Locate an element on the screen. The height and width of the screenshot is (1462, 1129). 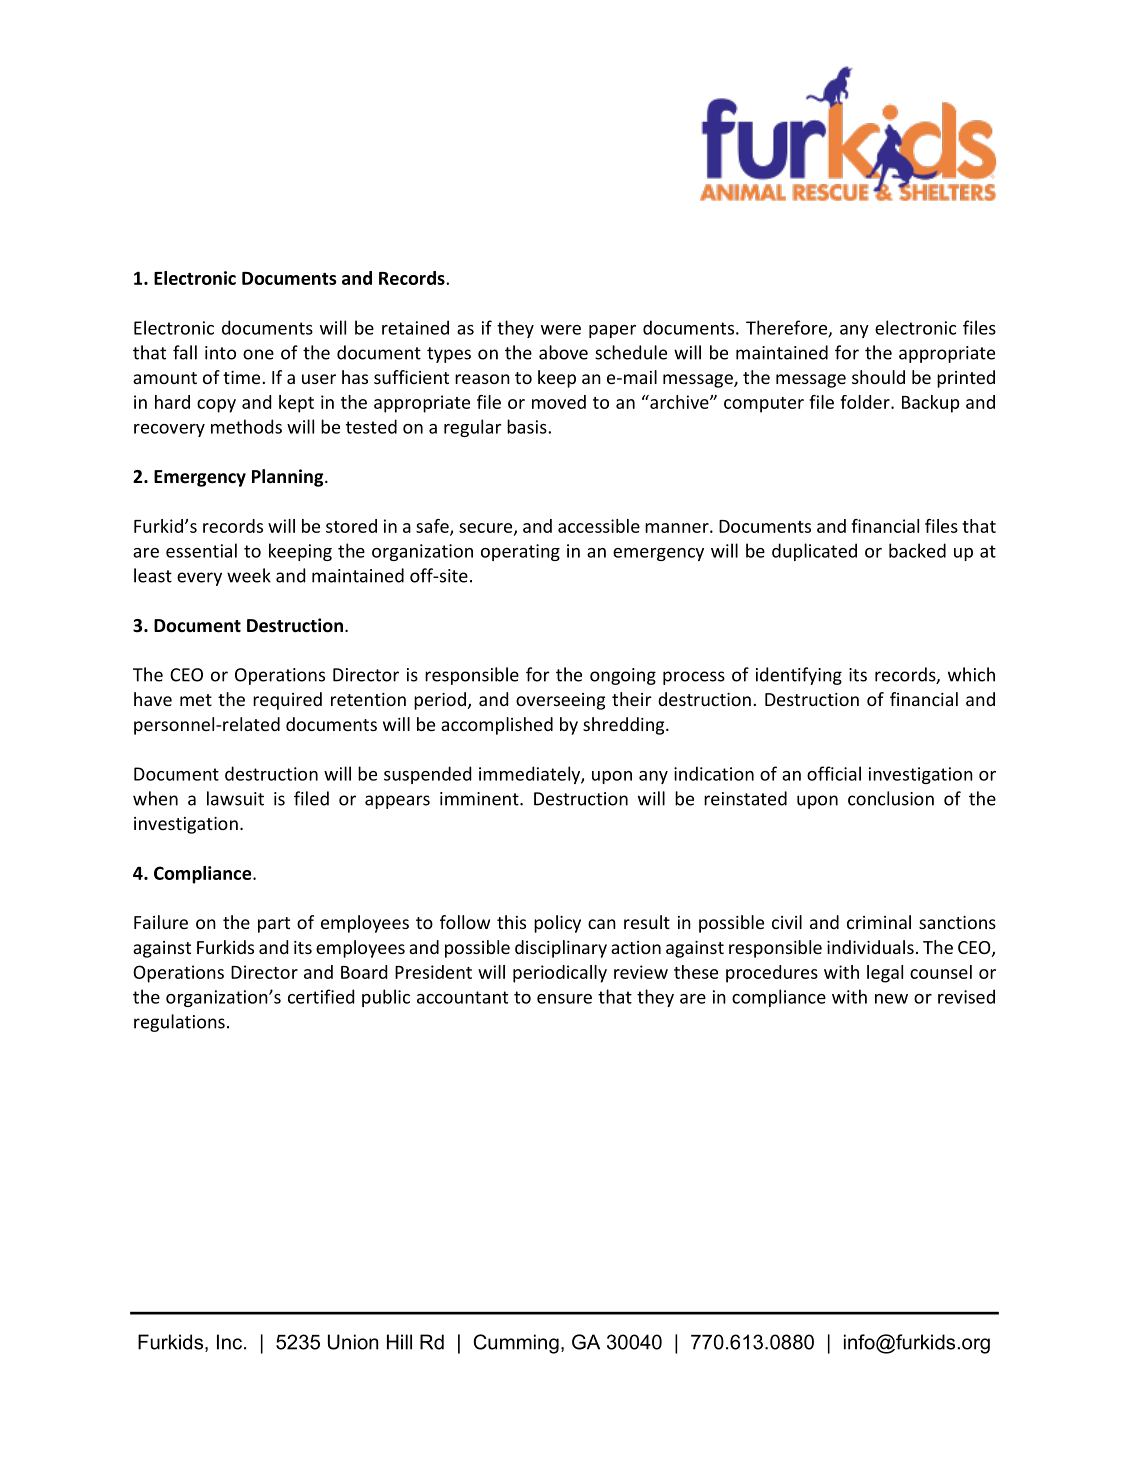
Cumming is located at coordinates (516, 1344).
